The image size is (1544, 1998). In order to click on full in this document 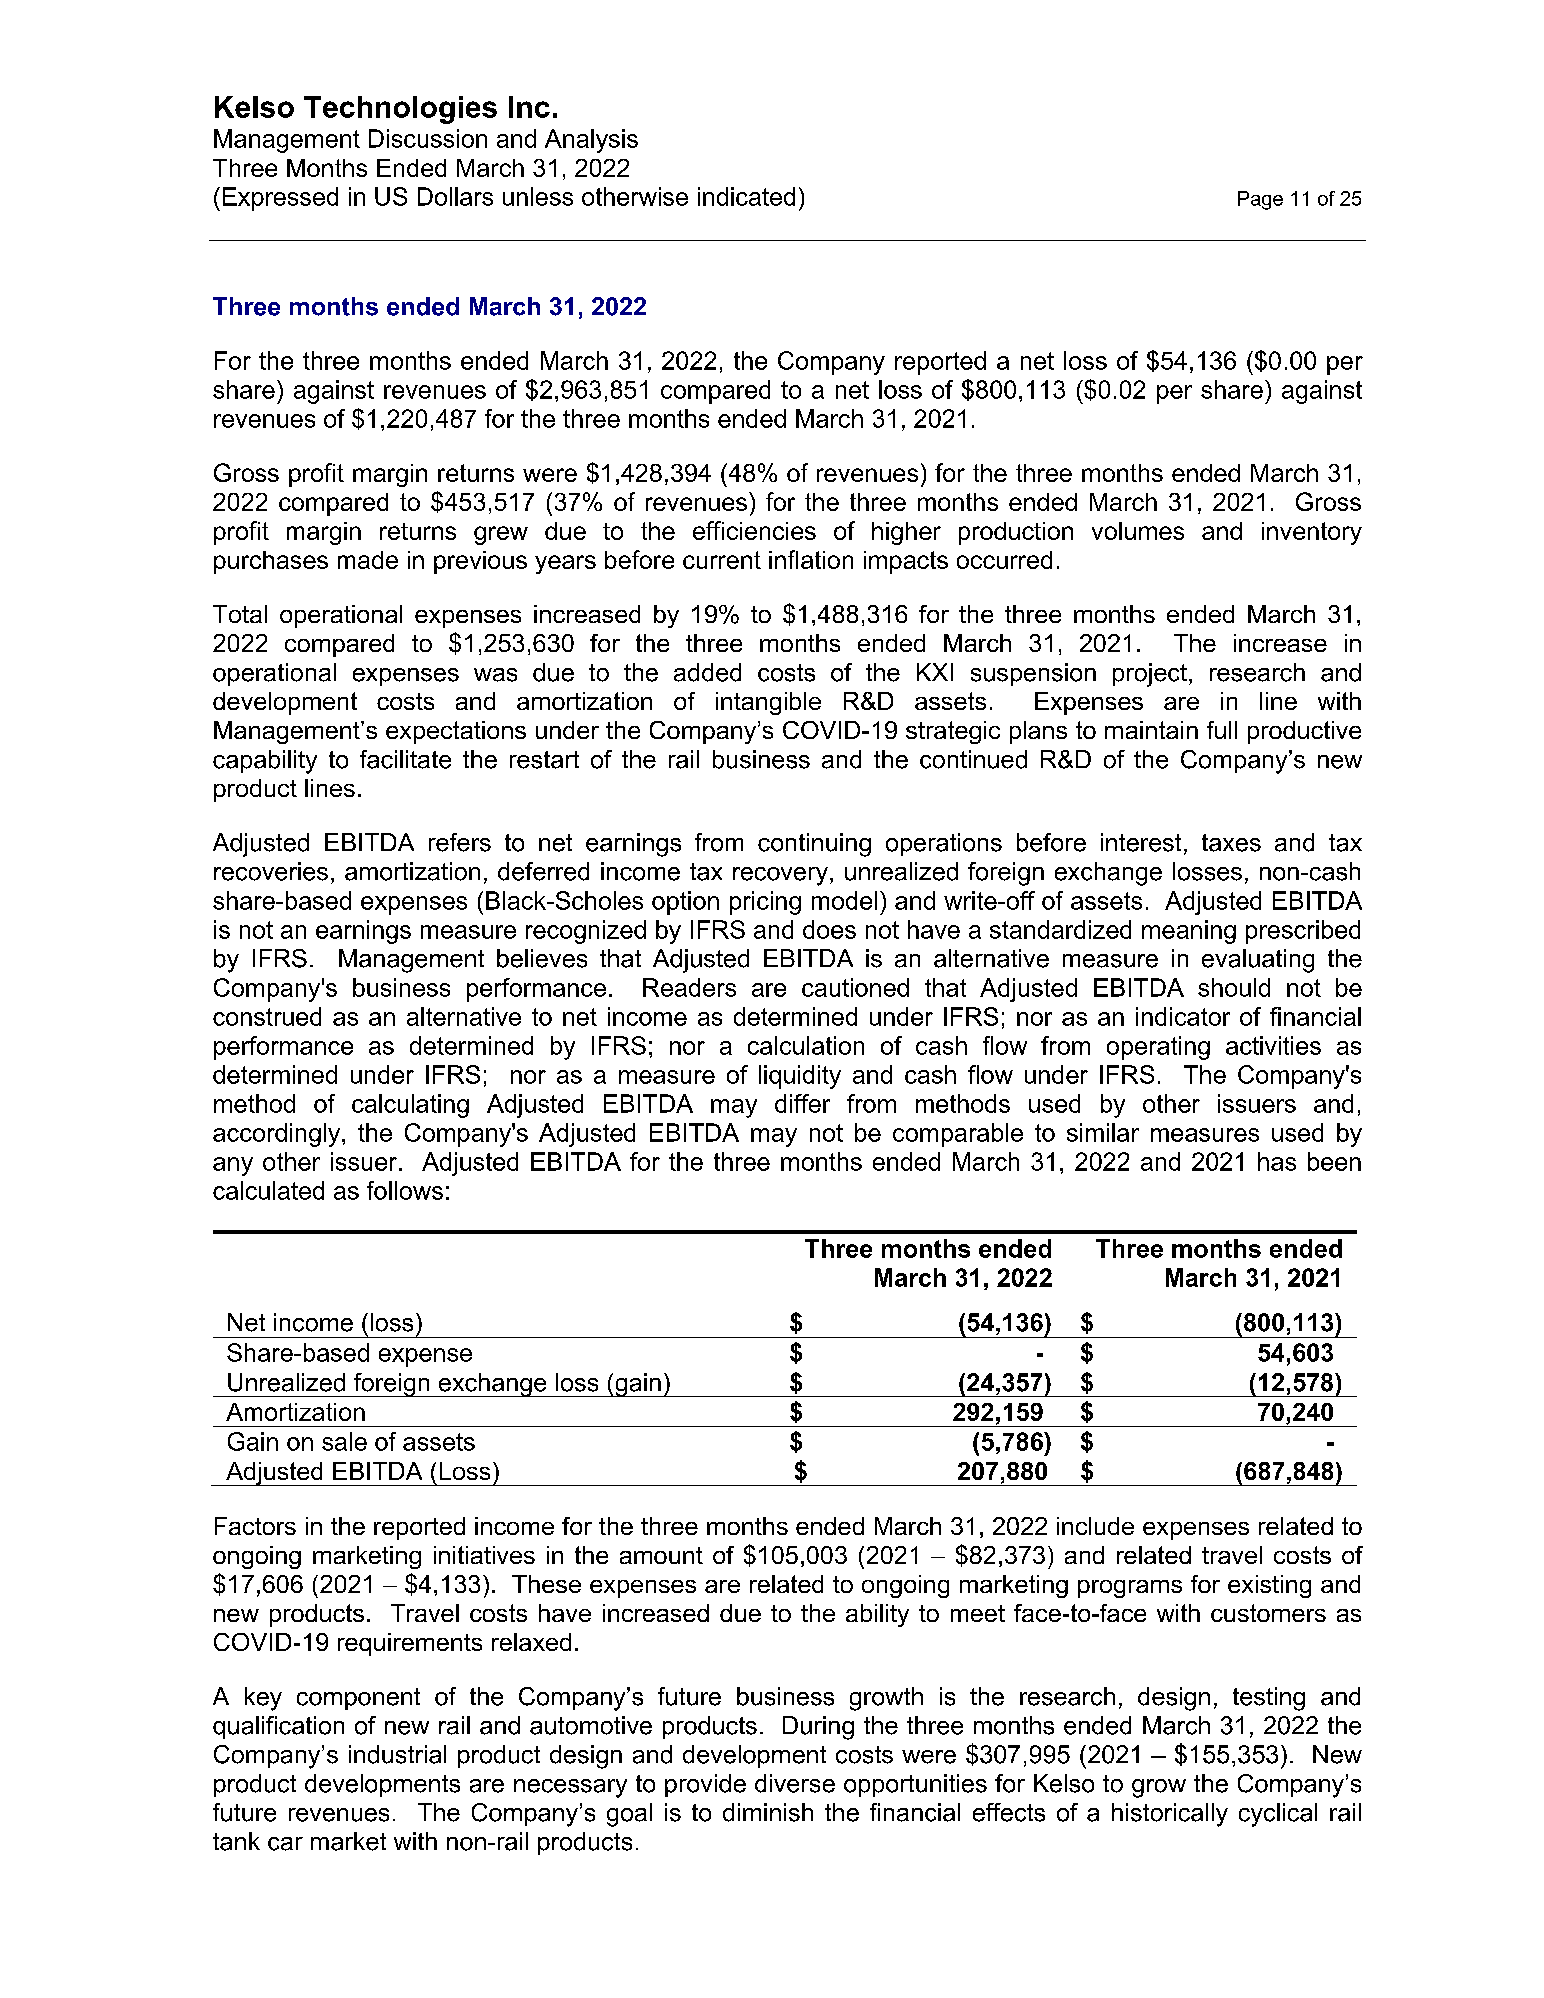, I will do `click(1222, 730)`.
